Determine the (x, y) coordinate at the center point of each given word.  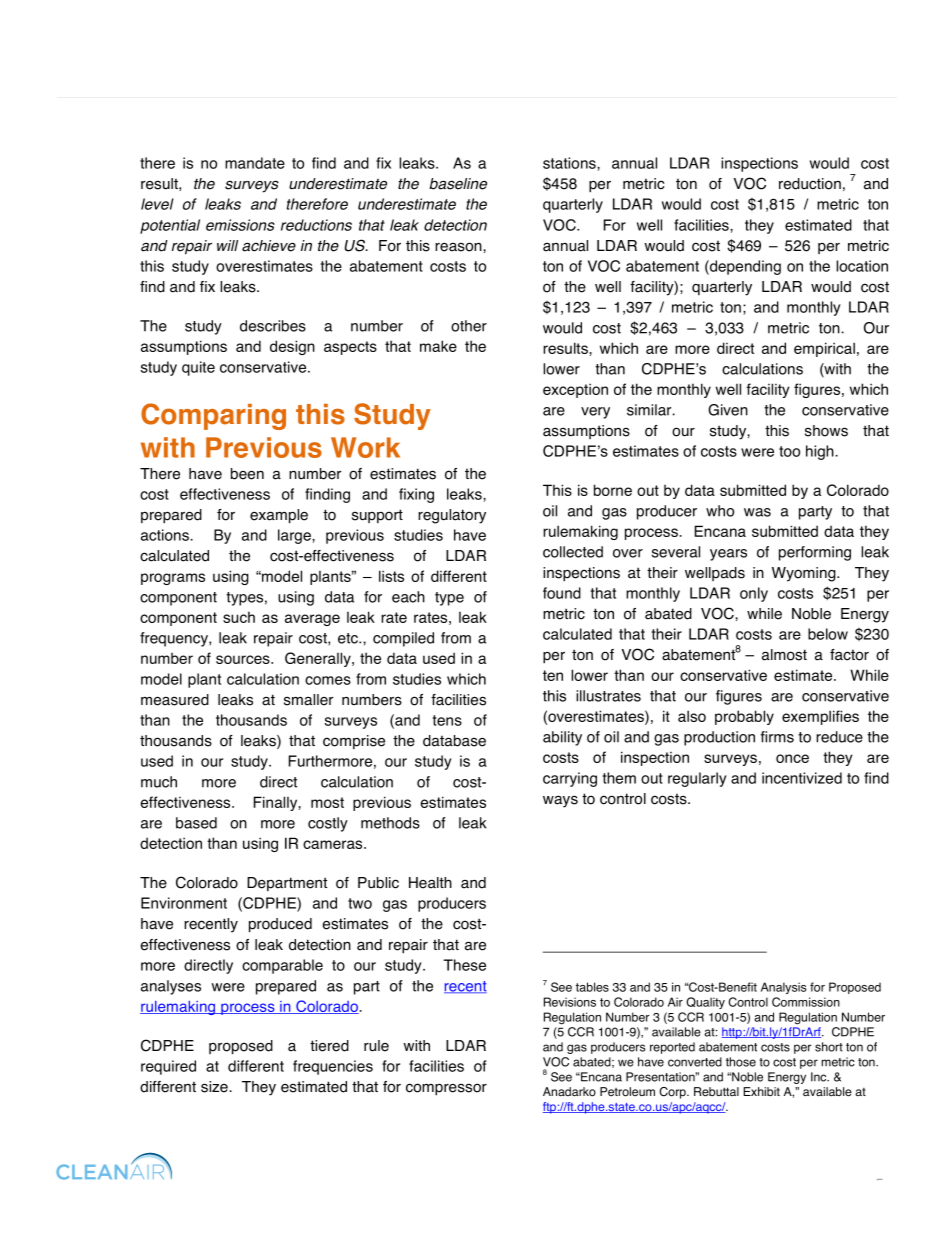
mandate (255, 163)
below (828, 634)
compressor (446, 1089)
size (215, 1087)
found (562, 593)
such (239, 617)
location (862, 266)
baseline (458, 184)
